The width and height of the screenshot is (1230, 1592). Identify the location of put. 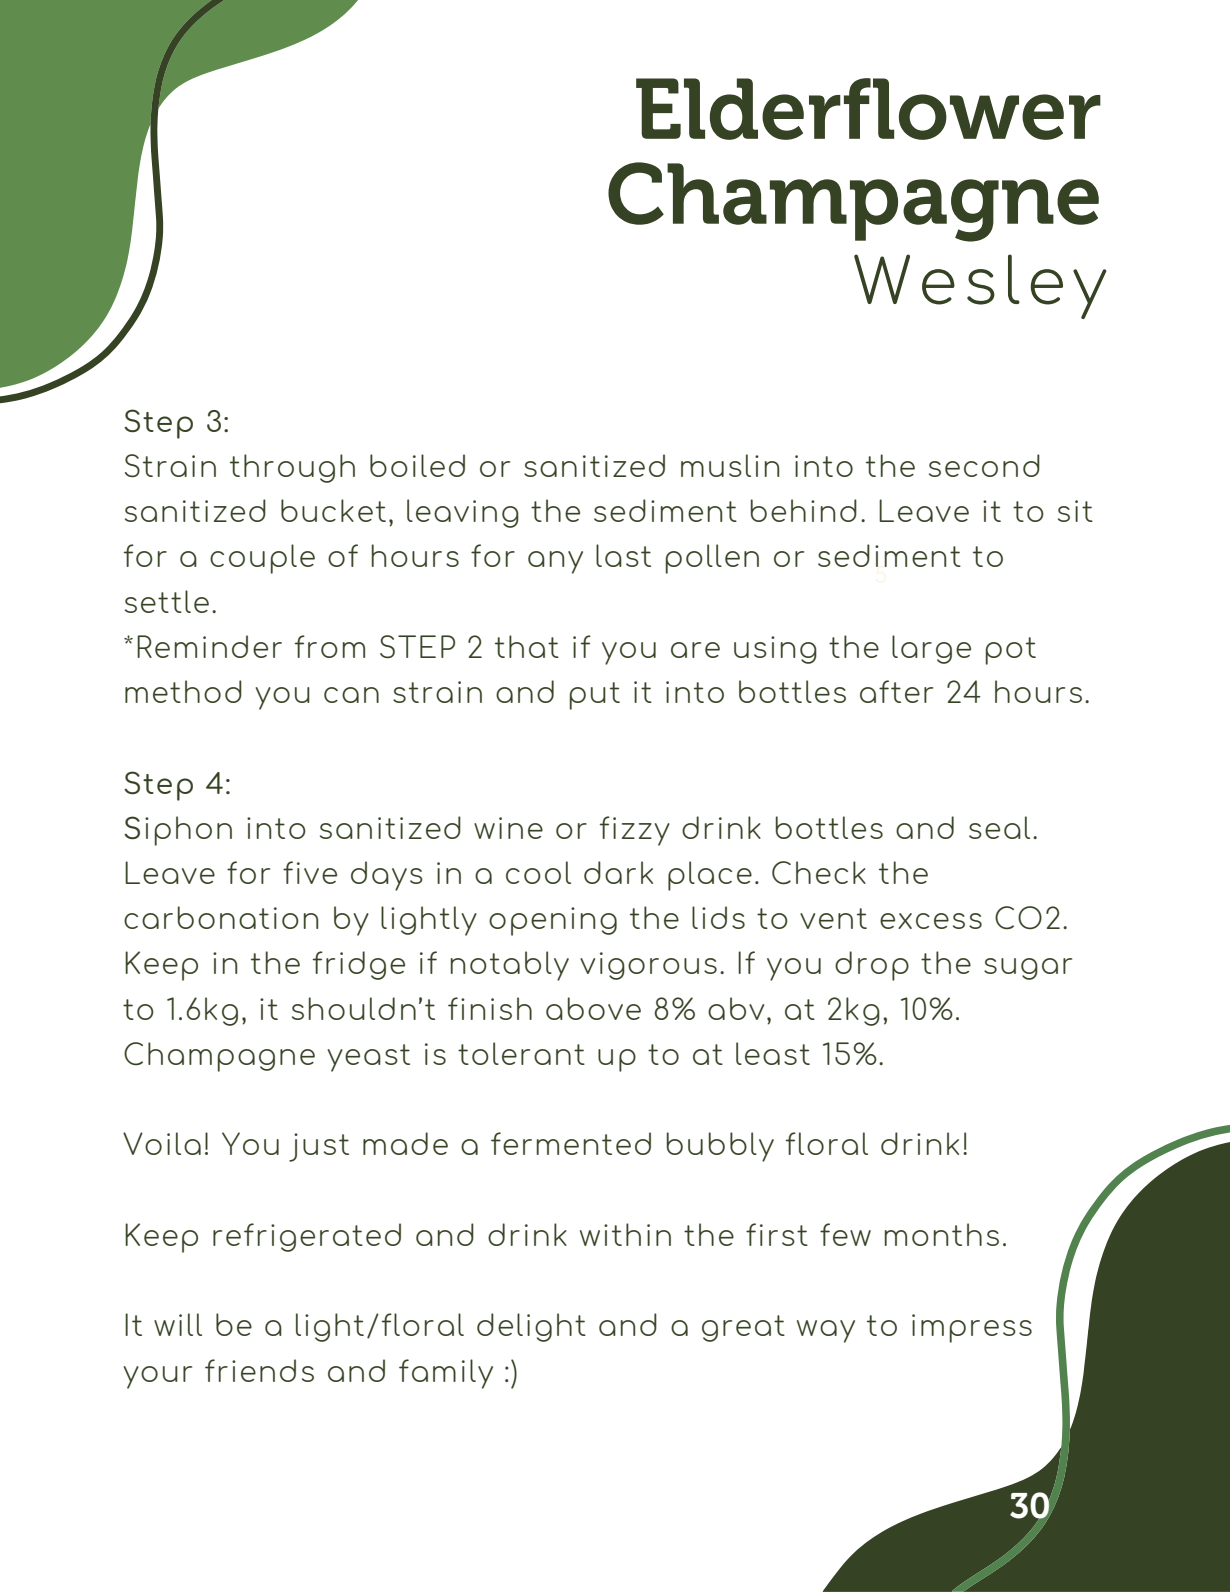
(595, 696).
